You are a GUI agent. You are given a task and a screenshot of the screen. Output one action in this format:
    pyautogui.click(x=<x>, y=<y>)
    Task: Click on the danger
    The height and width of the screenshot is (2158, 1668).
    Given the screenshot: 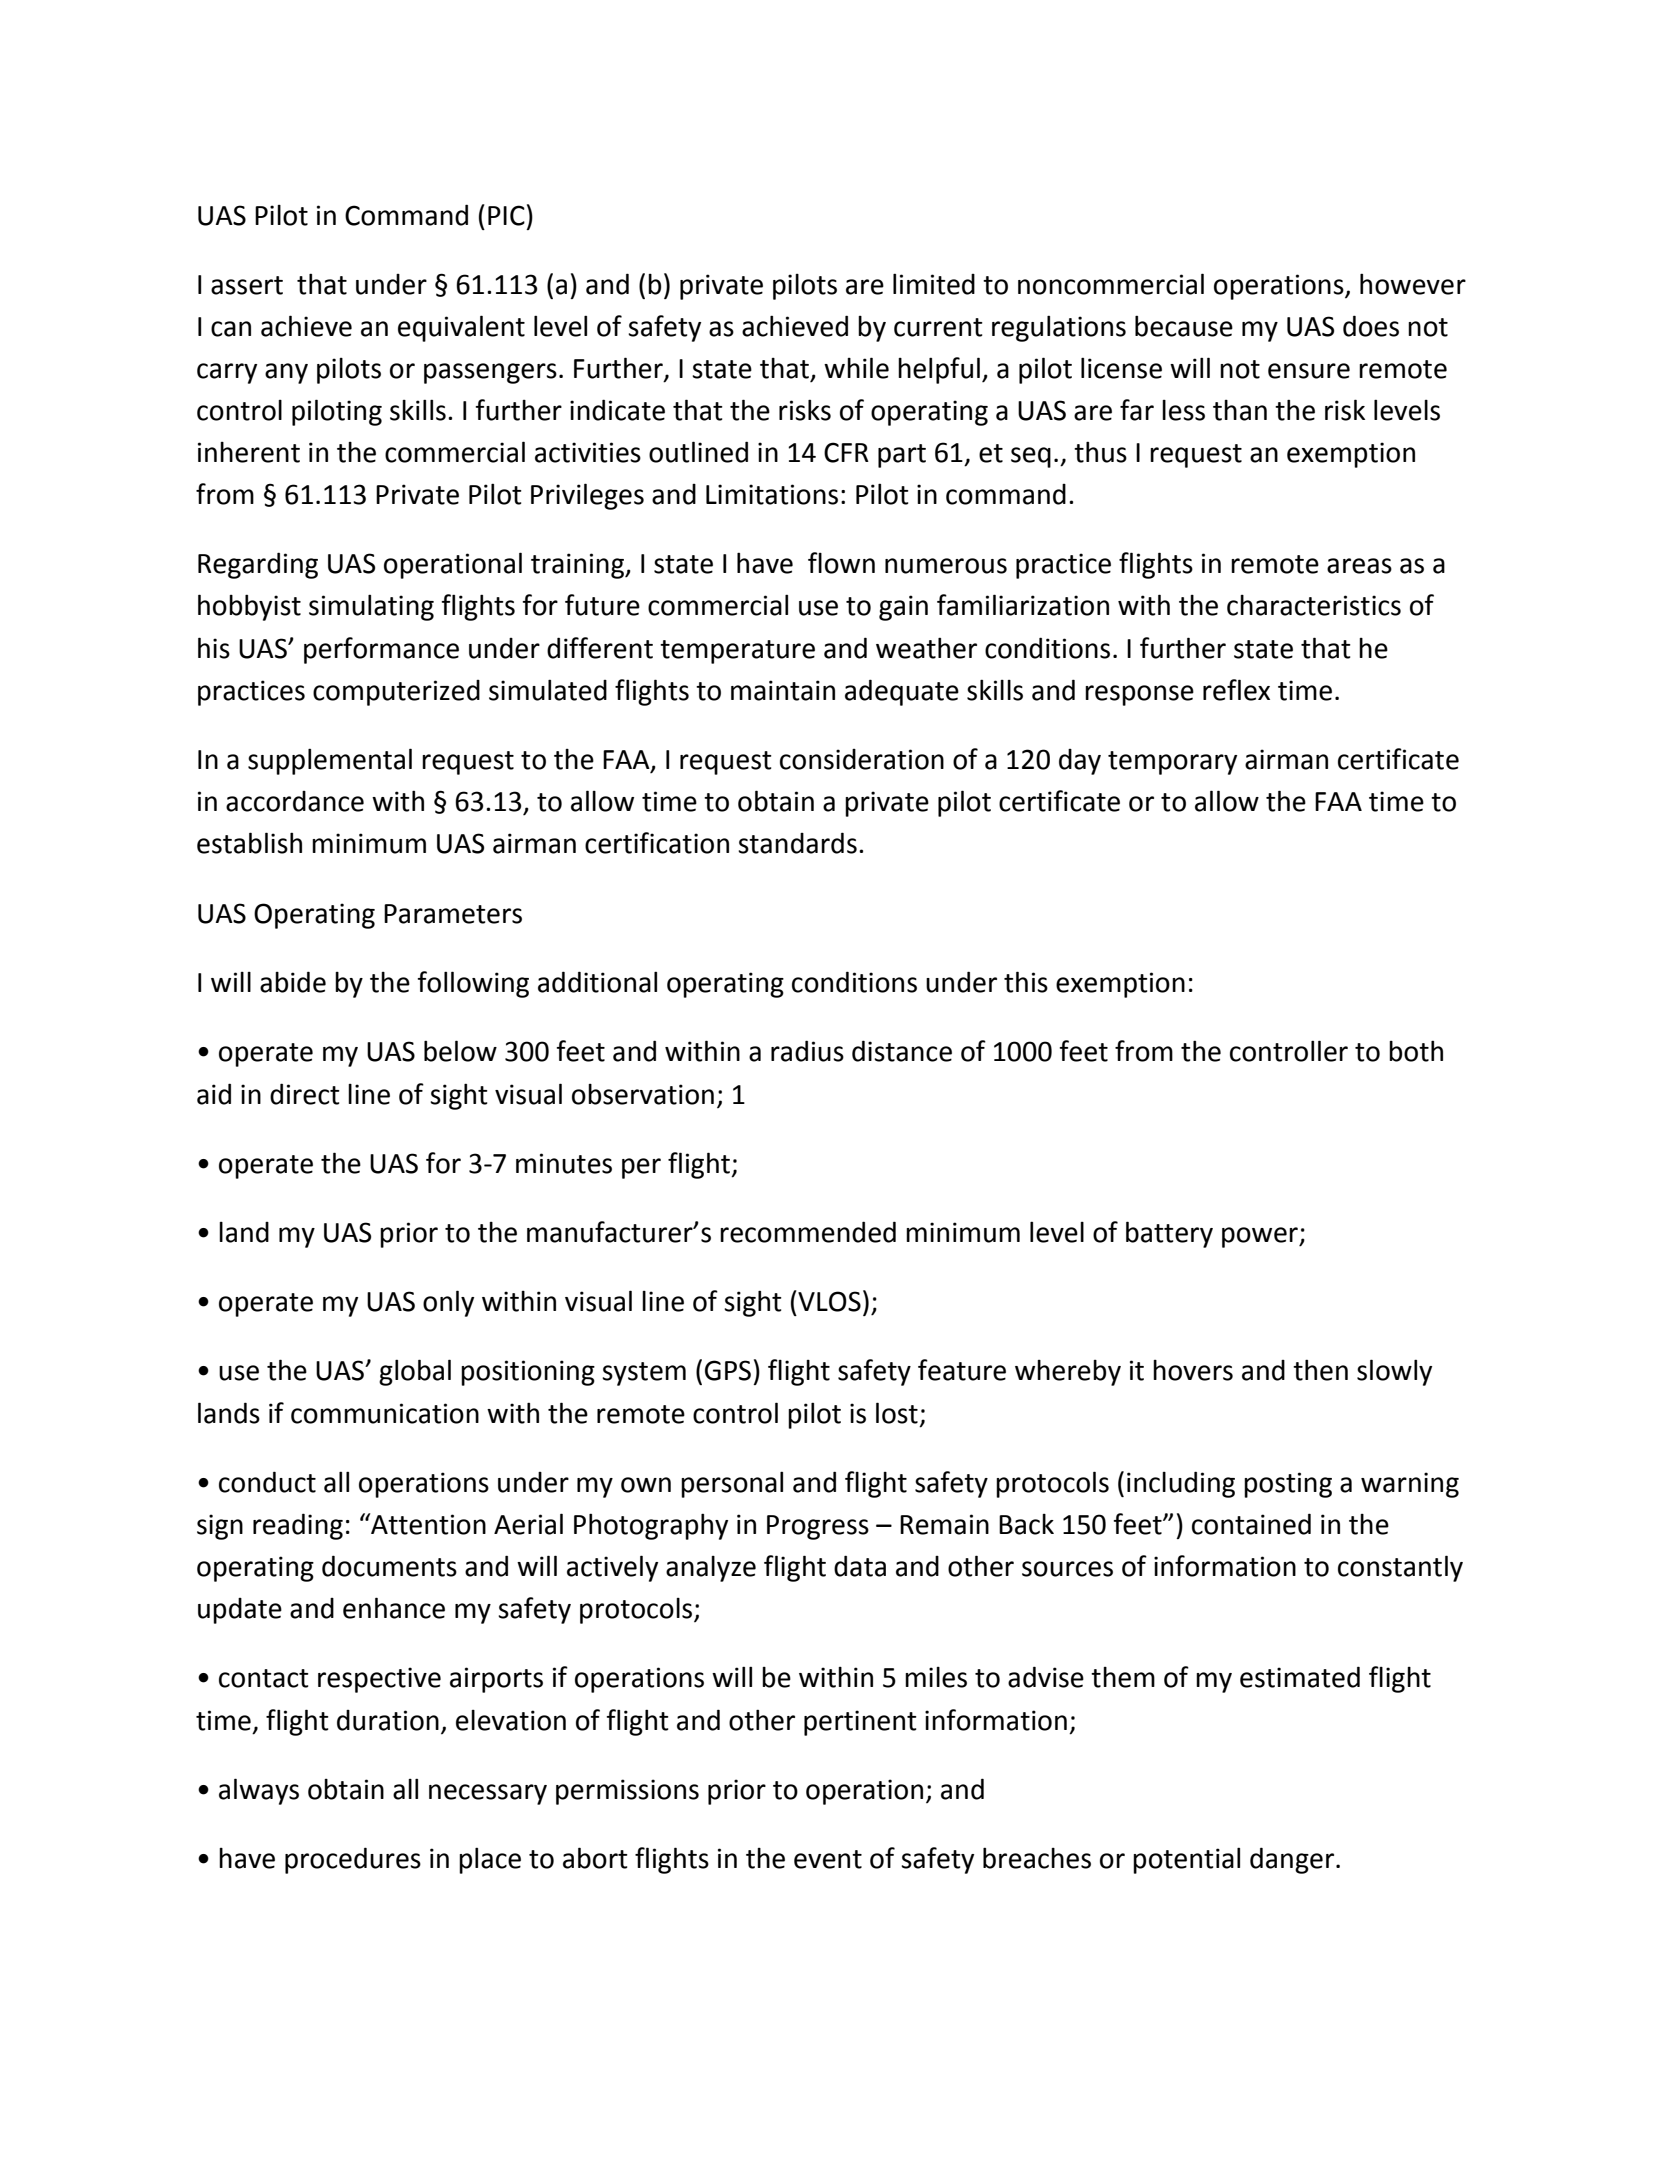 What is the action you would take?
    pyautogui.click(x=1293, y=1860)
